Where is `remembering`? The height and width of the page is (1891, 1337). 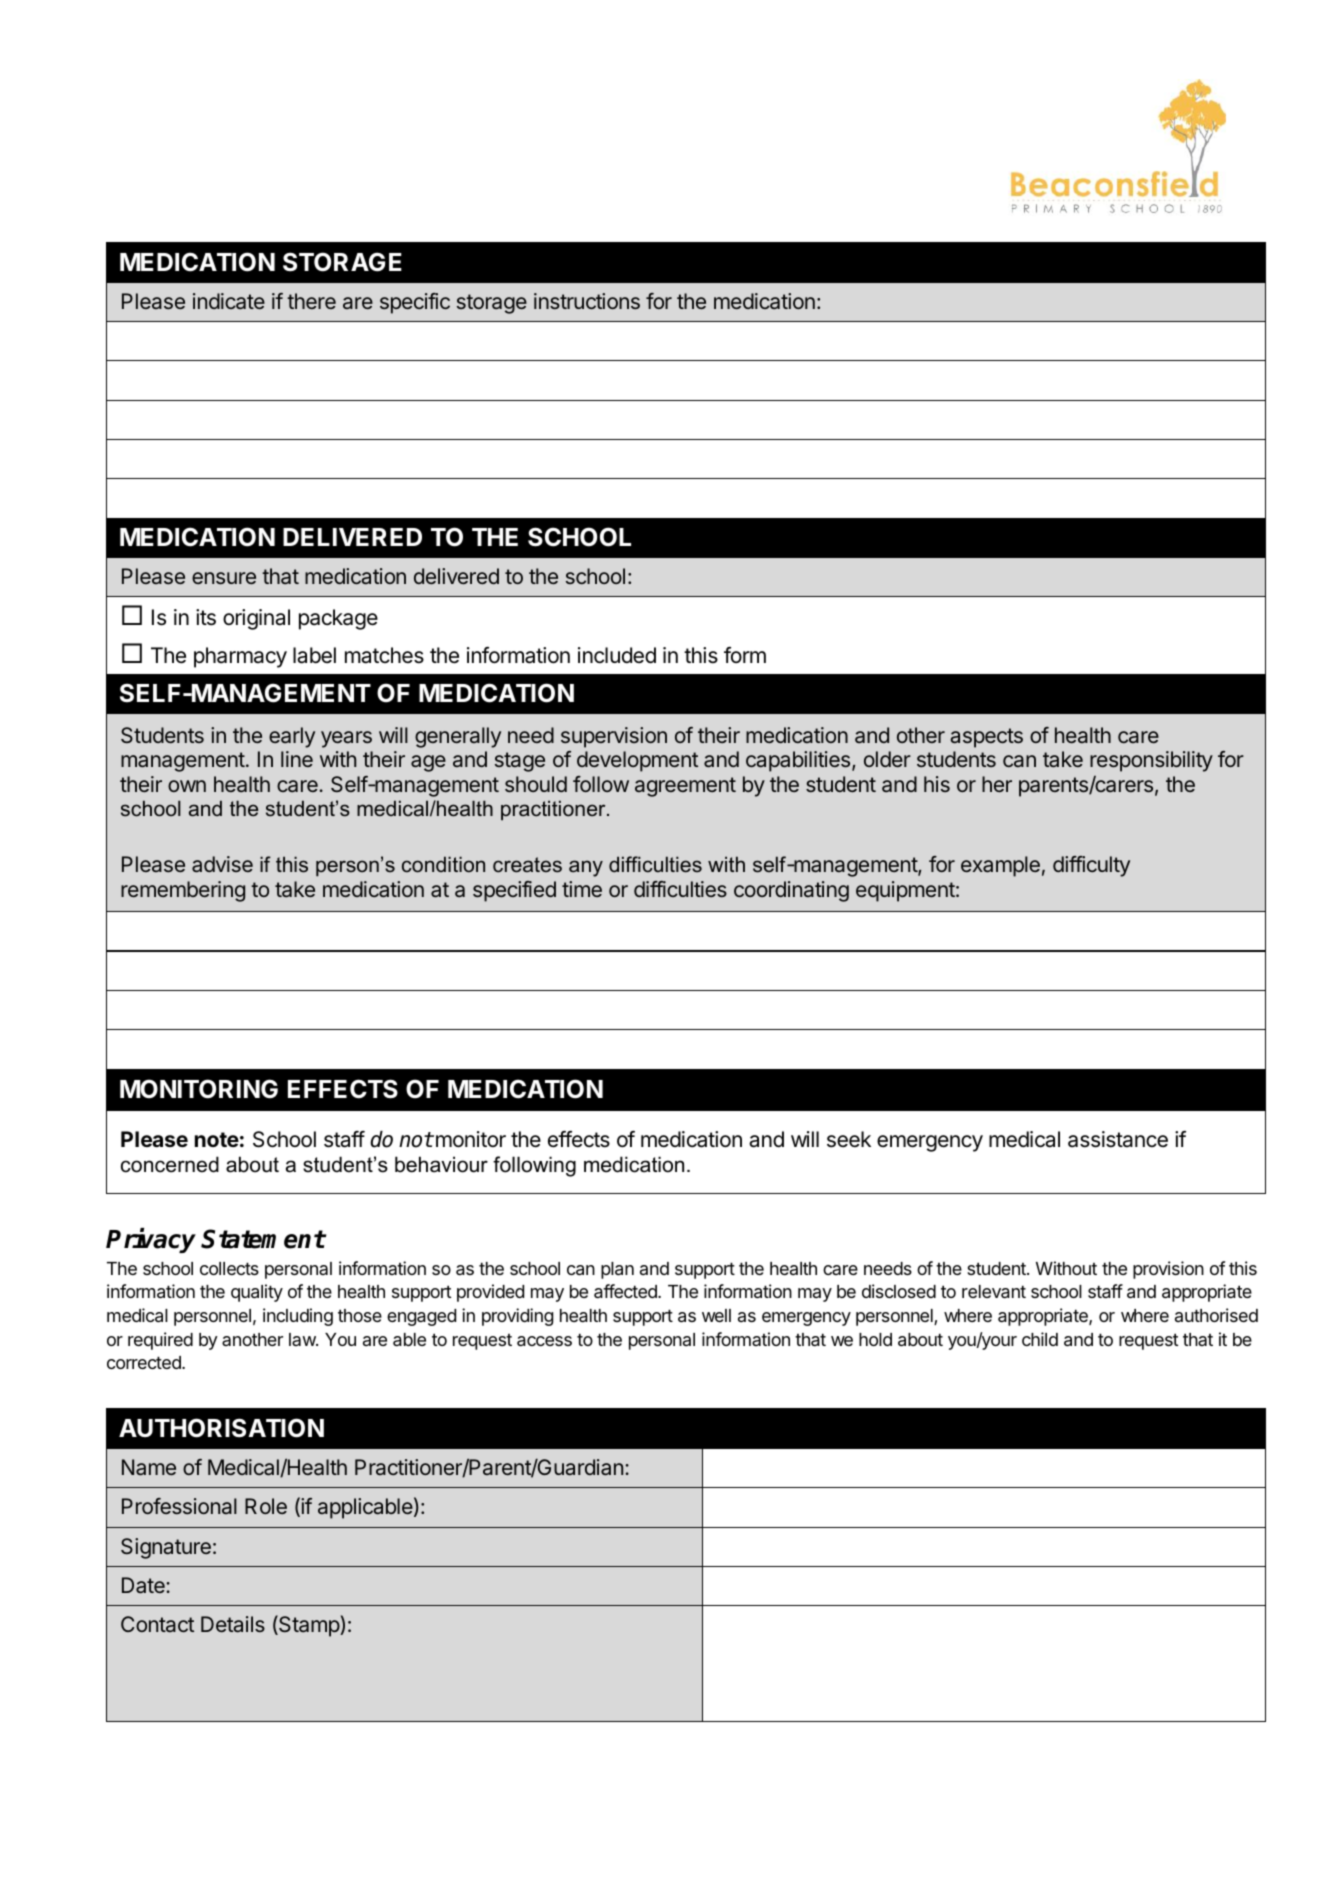 remembering is located at coordinates (183, 891).
